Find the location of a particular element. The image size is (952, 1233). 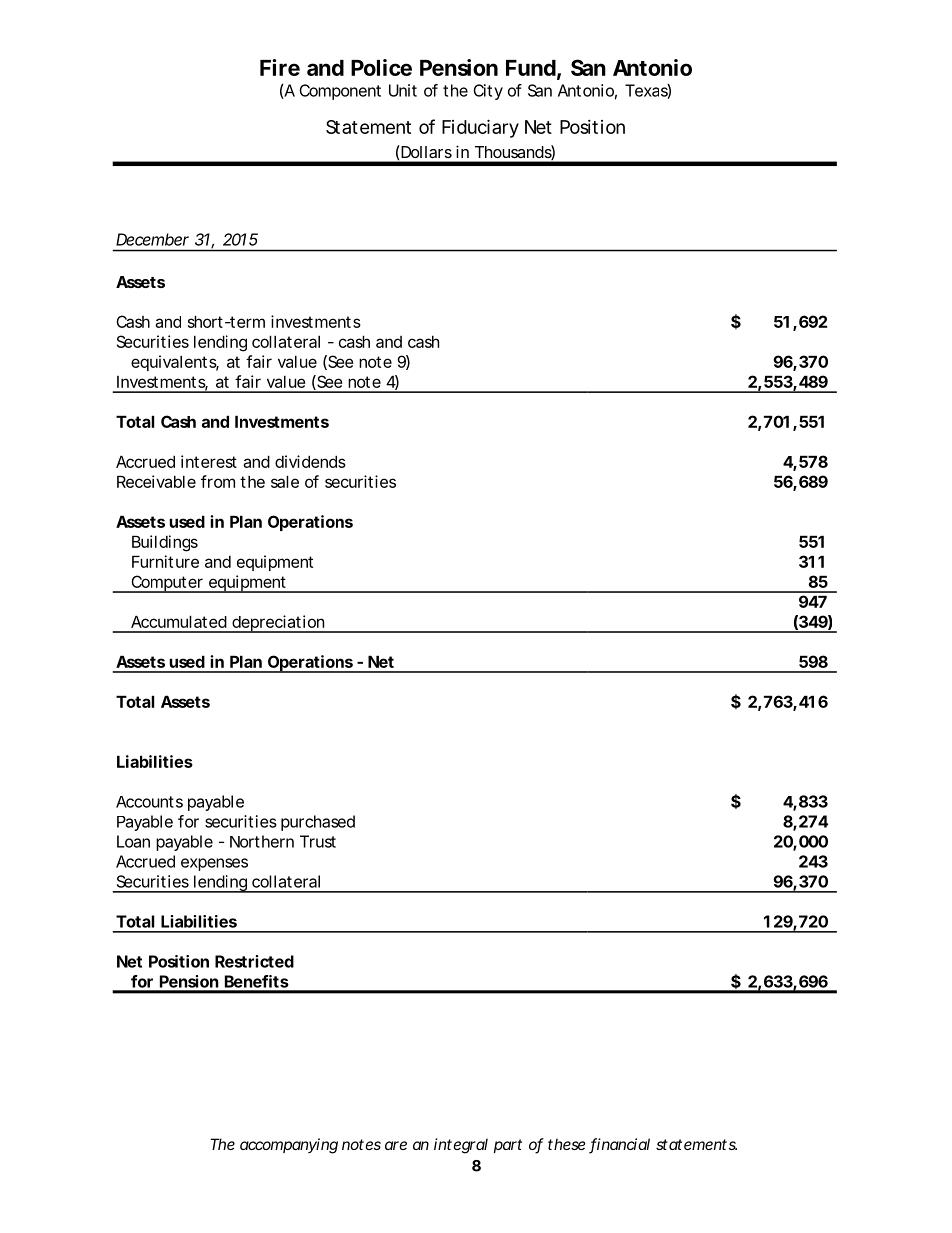

purchased is located at coordinates (318, 823).
